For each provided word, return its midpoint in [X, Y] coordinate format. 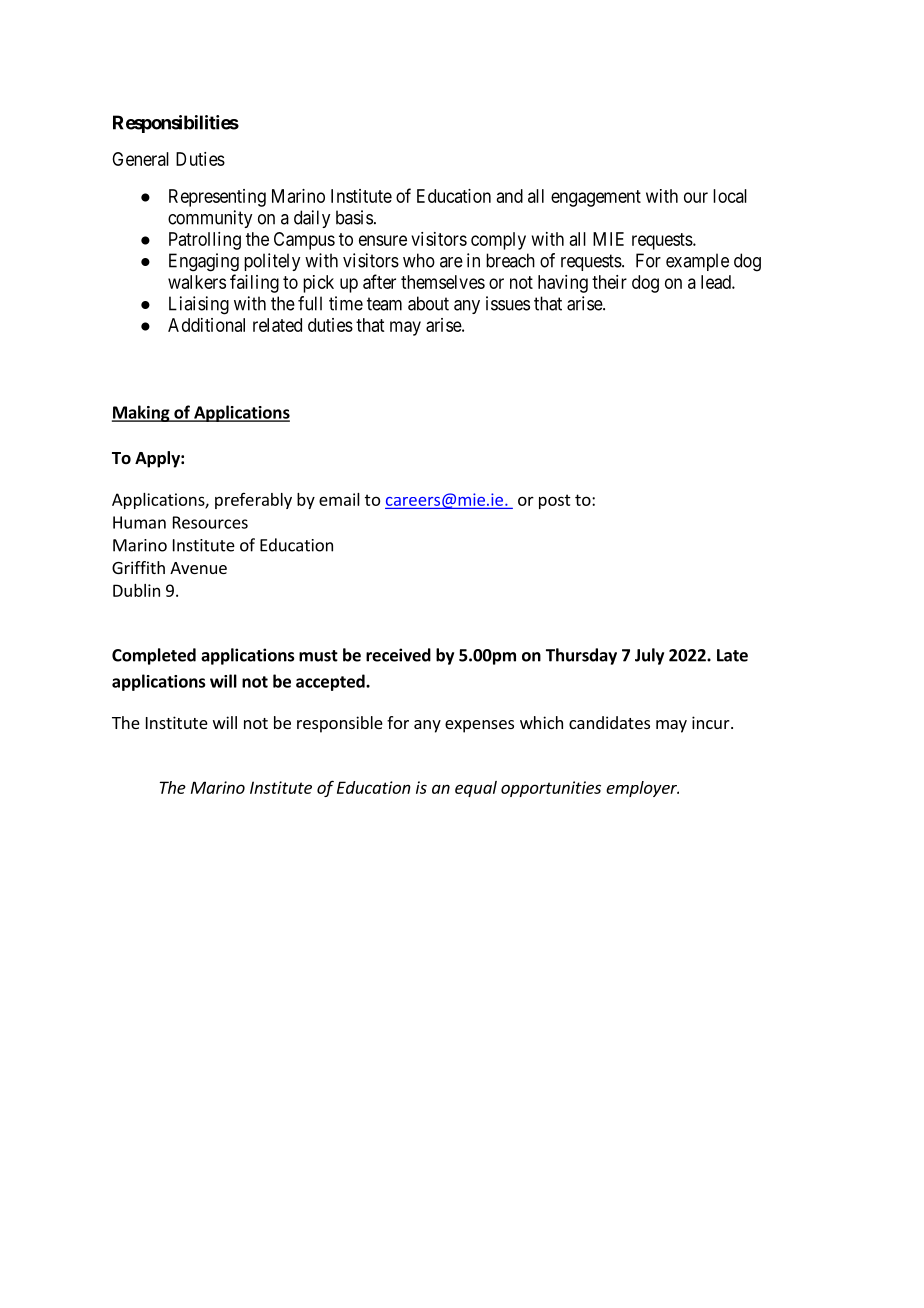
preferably [253, 501]
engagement [596, 198]
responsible [340, 724]
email [339, 499]
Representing [217, 198]
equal [476, 789]
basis [354, 217]
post [555, 501]
